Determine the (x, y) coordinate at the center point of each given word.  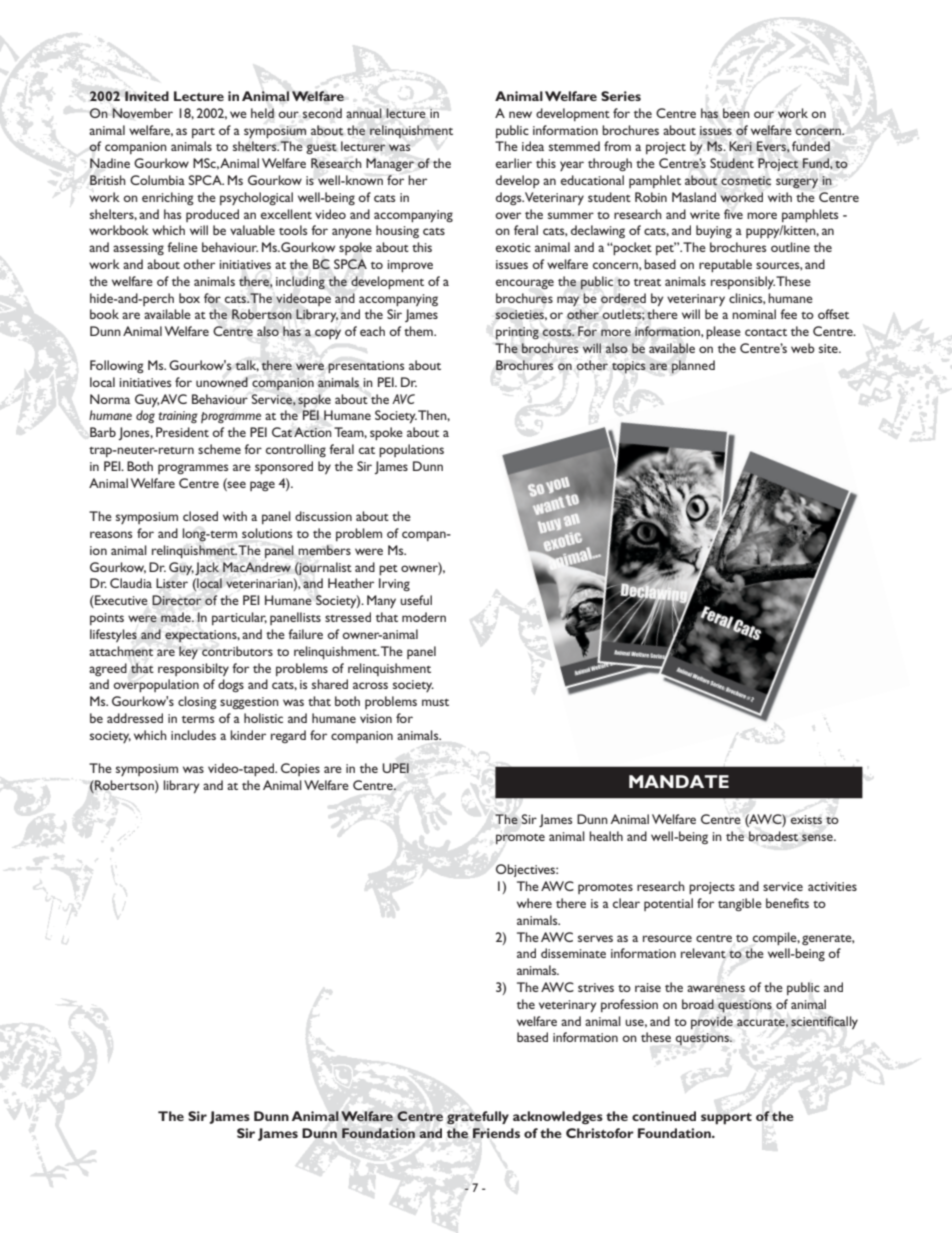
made (177, 617)
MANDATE (679, 781)
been (736, 113)
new (520, 114)
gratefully (478, 1118)
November (142, 113)
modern (424, 617)
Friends (496, 1133)
